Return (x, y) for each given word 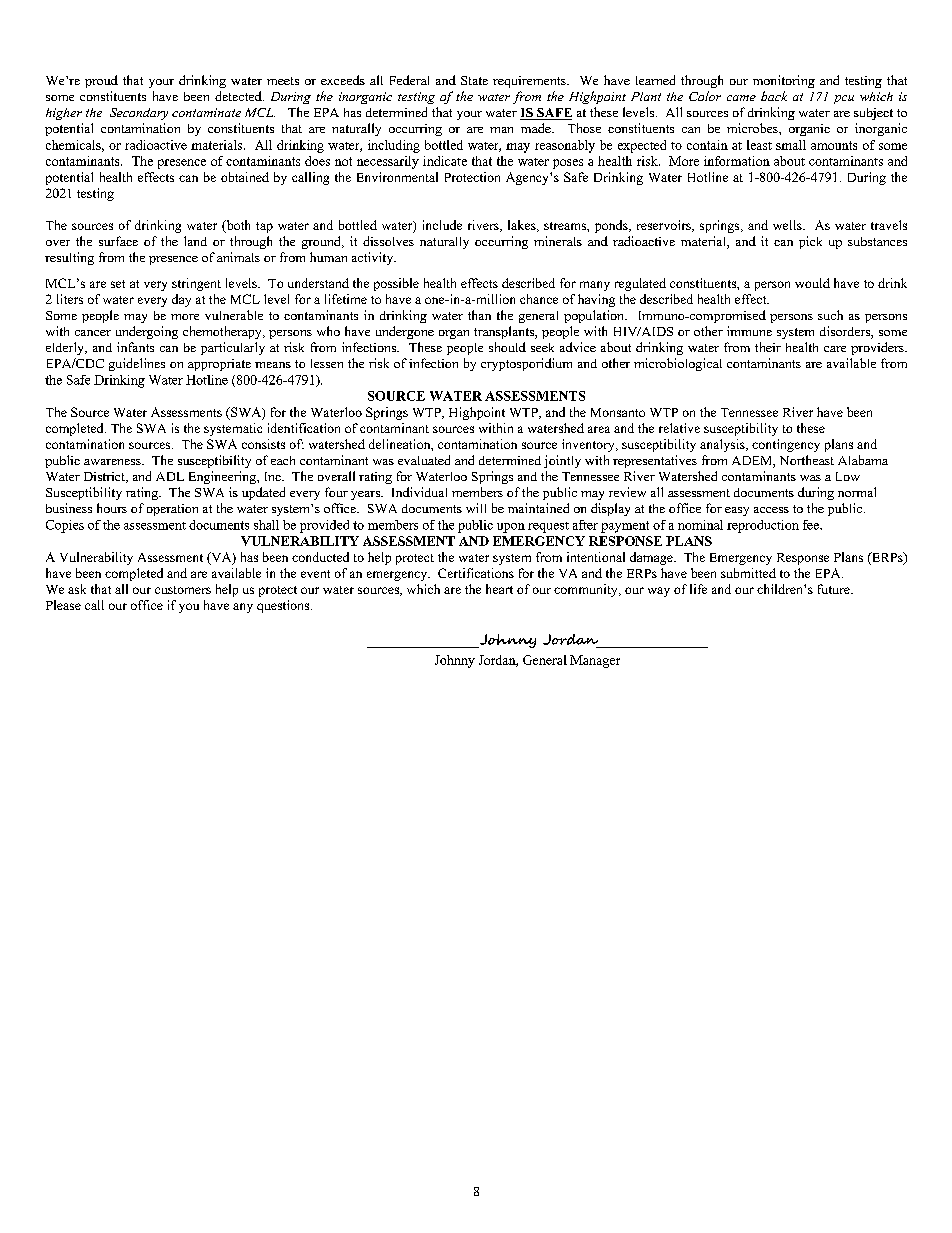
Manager (595, 661)
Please (63, 605)
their (768, 347)
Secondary (139, 114)
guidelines (137, 364)
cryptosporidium (526, 364)
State (474, 80)
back (774, 96)
